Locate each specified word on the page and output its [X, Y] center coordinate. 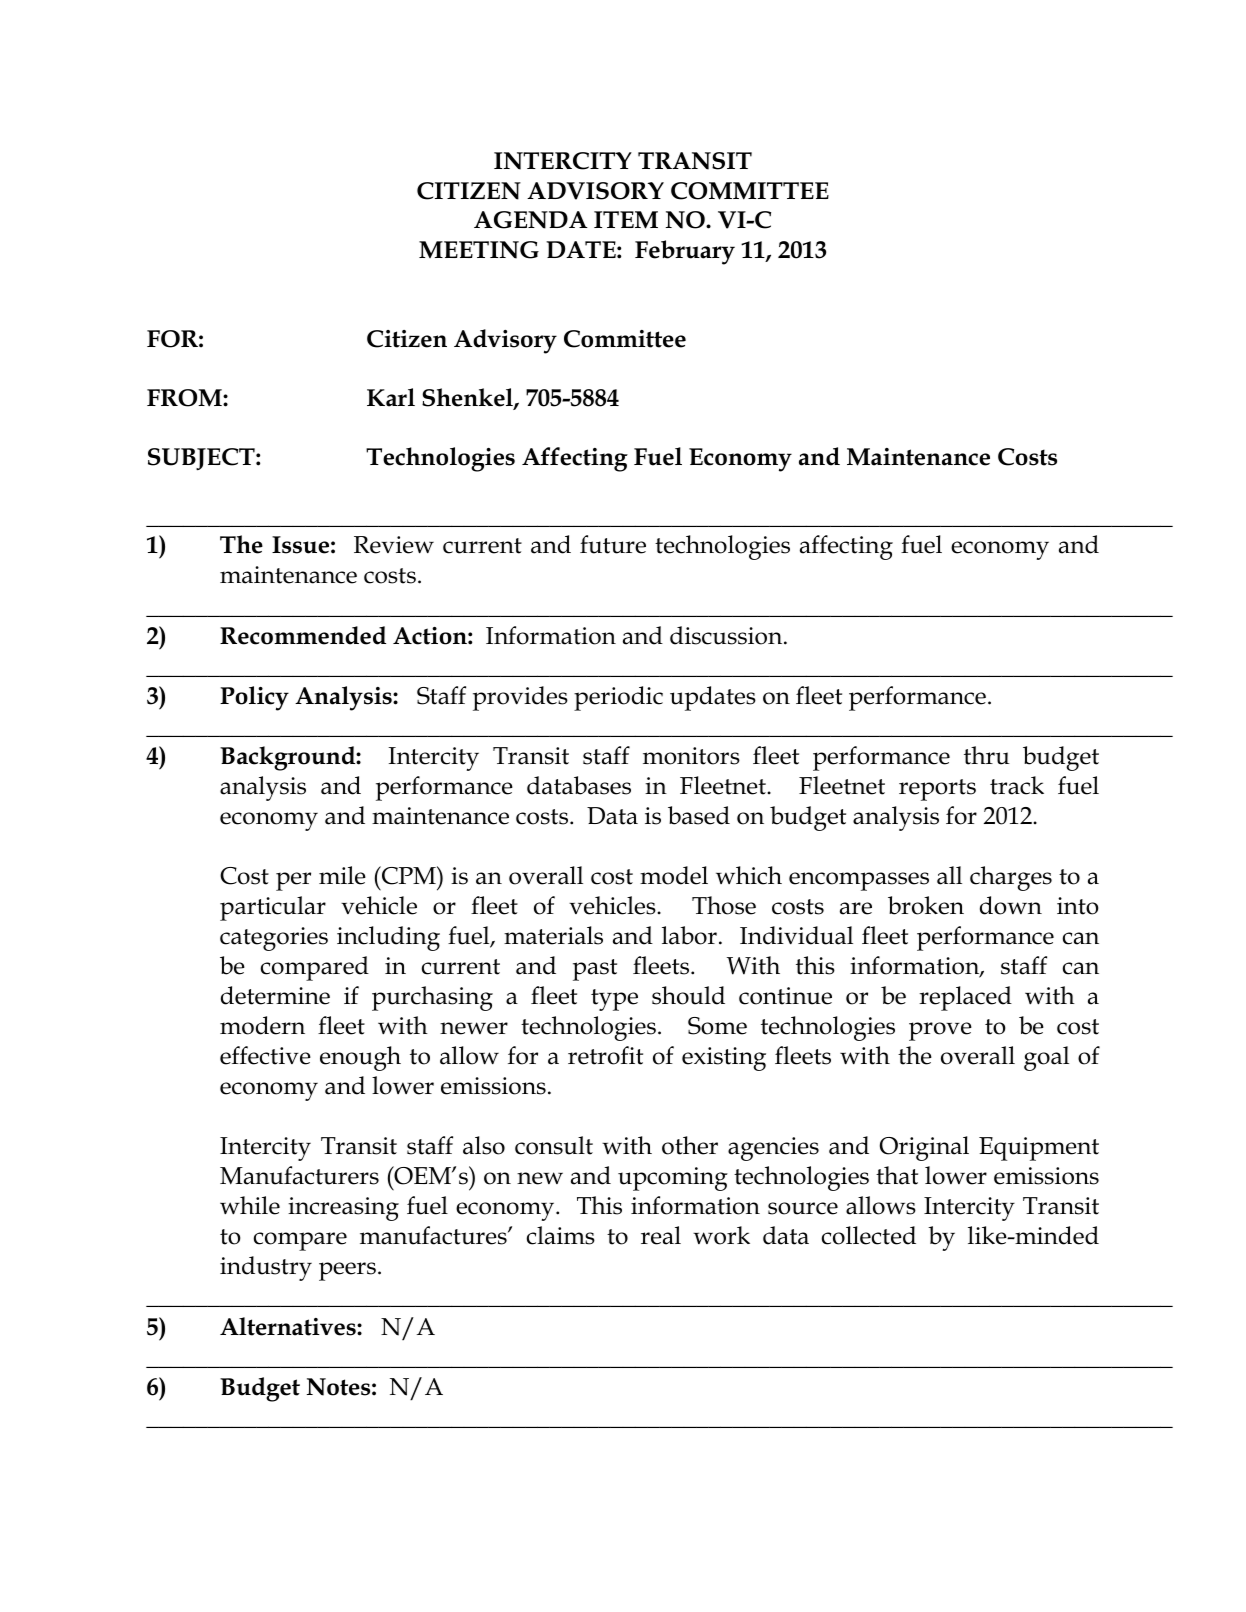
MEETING [479, 250]
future [613, 544]
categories [274, 939]
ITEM [626, 220]
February [685, 252]
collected [869, 1235]
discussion [727, 635]
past [595, 970]
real [661, 1235]
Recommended [303, 635]
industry [266, 1268]
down [1011, 905]
